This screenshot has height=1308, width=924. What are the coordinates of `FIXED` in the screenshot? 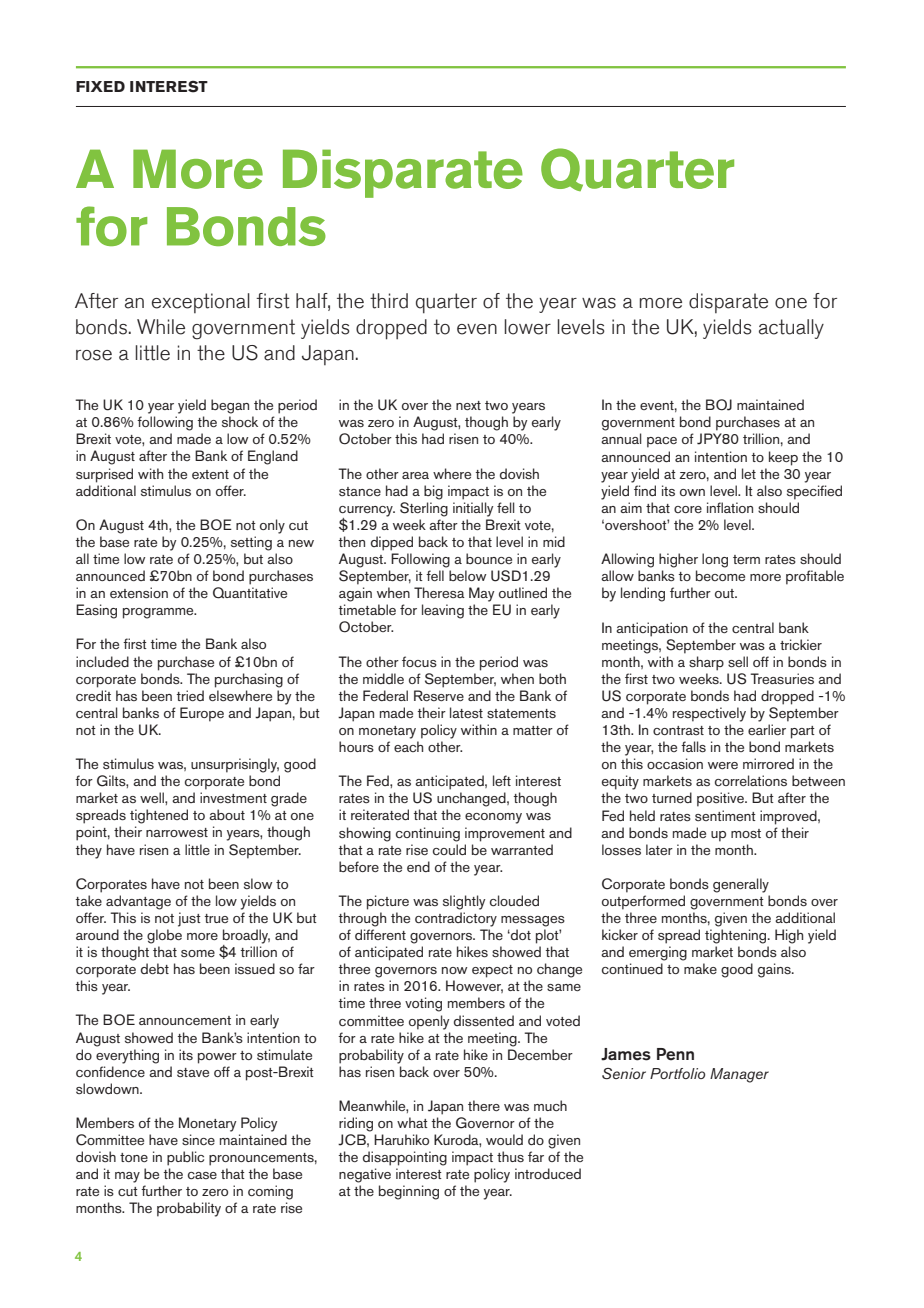 It's located at (100, 86).
